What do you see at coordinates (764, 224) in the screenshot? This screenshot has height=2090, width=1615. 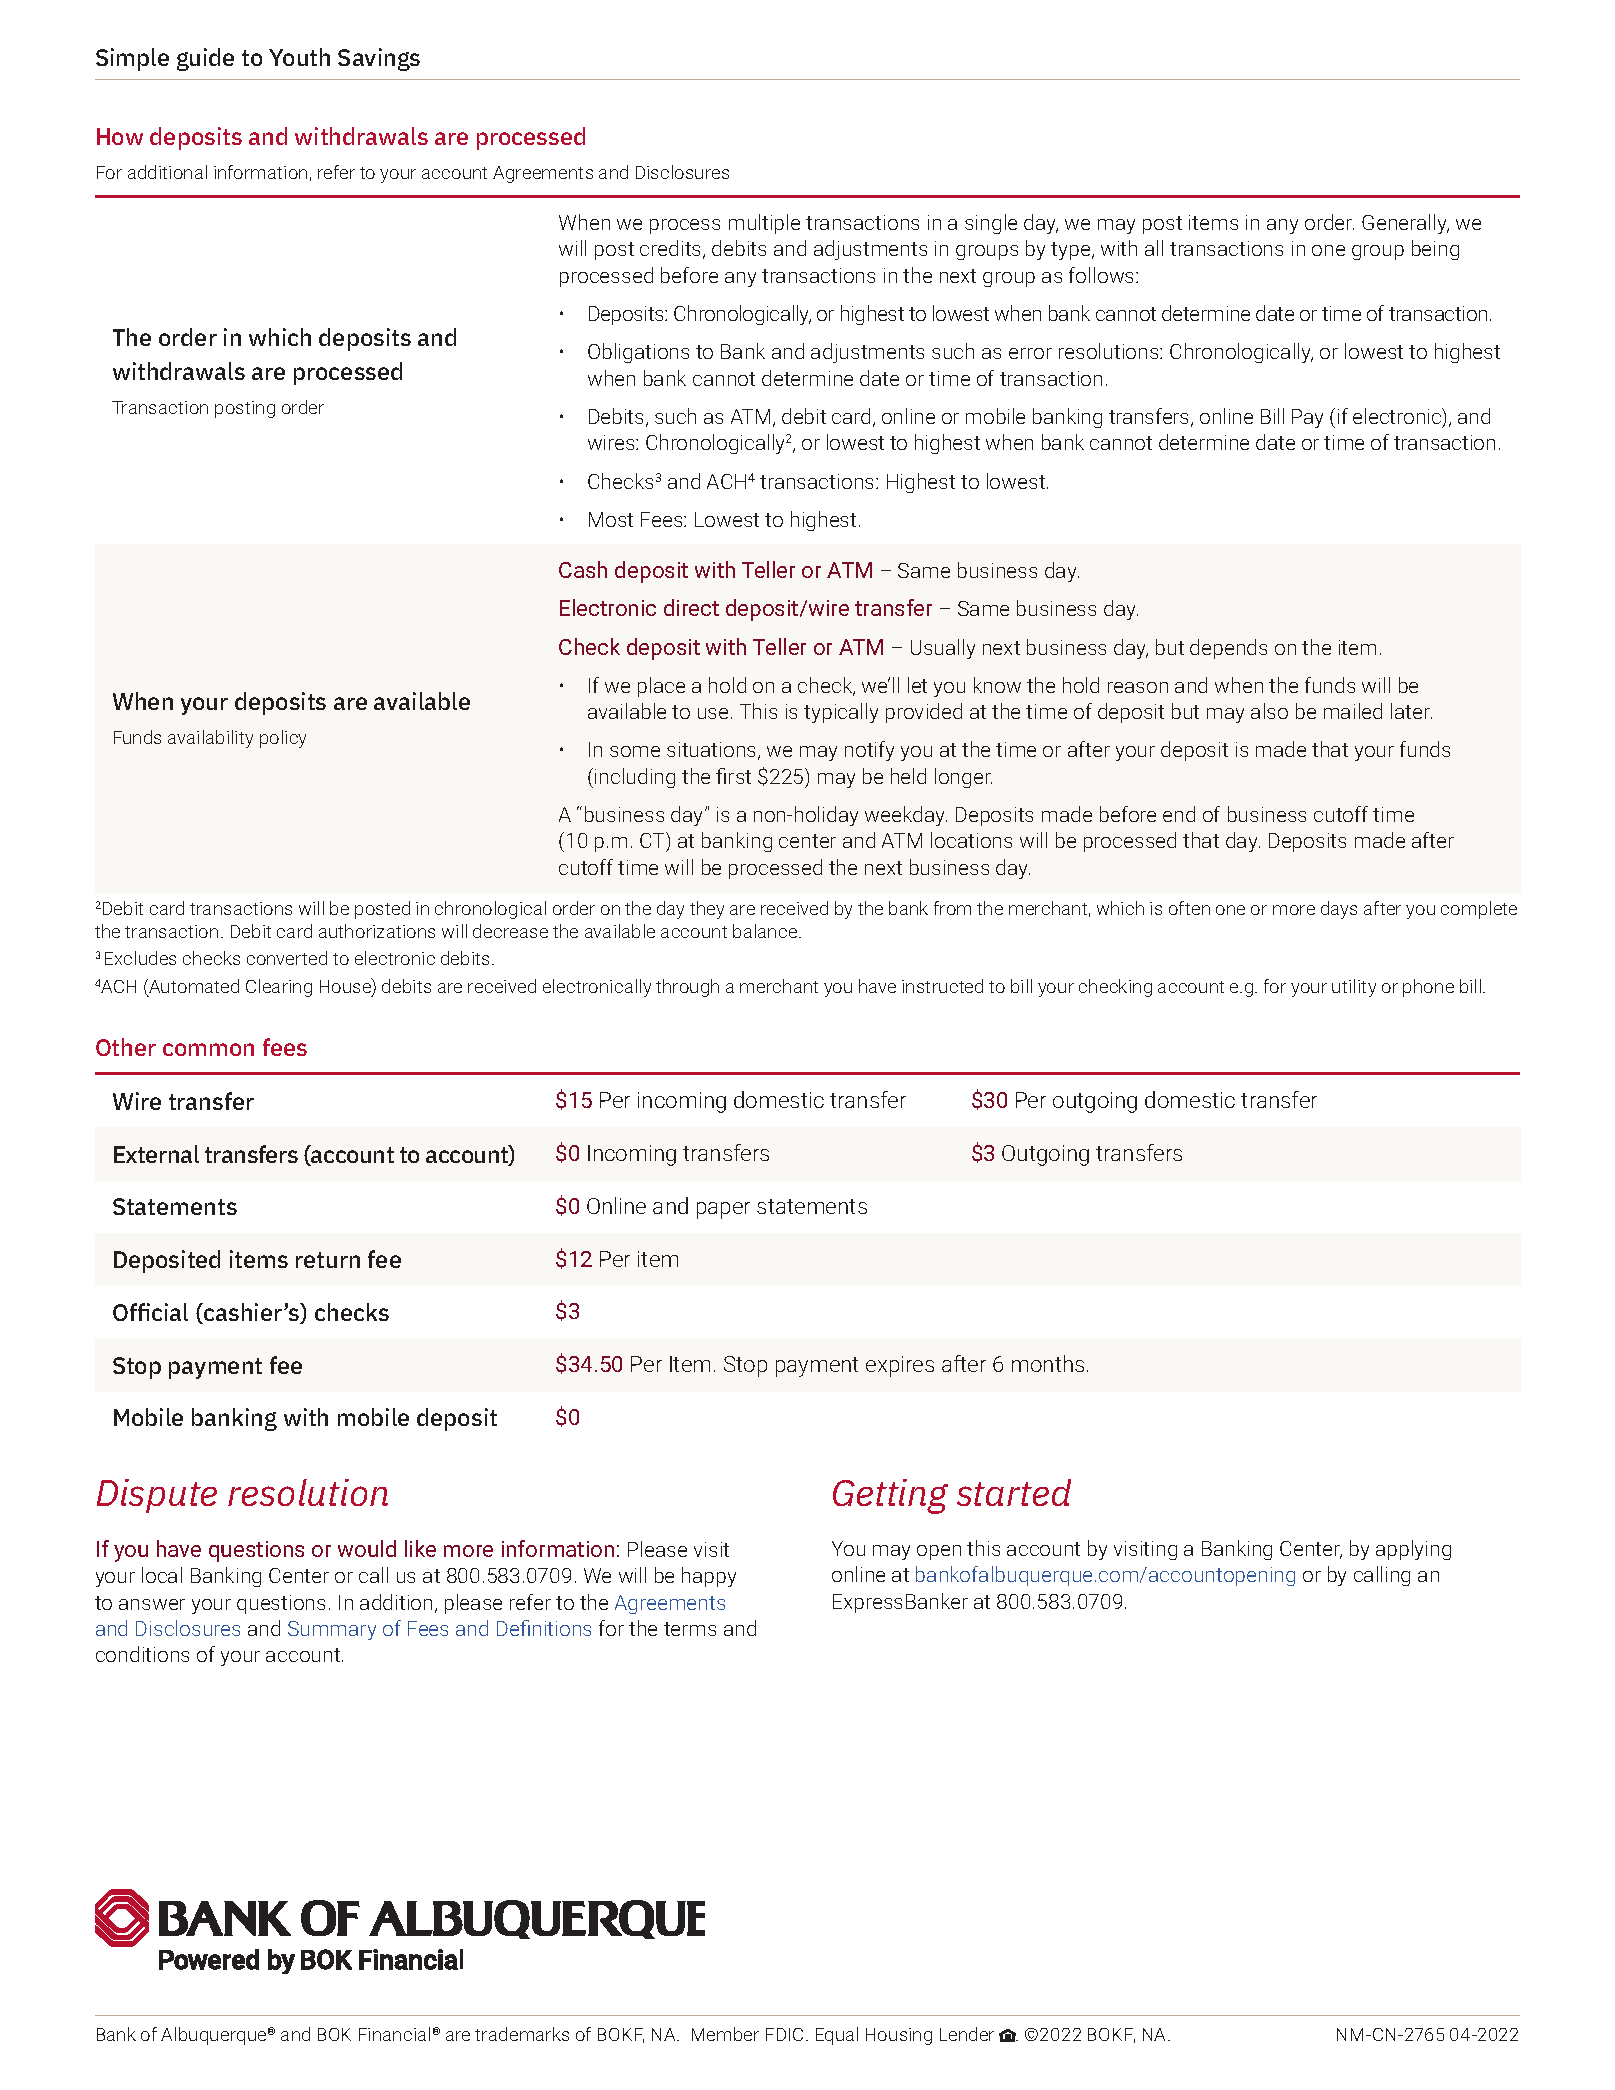 I see `multiple` at bounding box center [764, 224].
